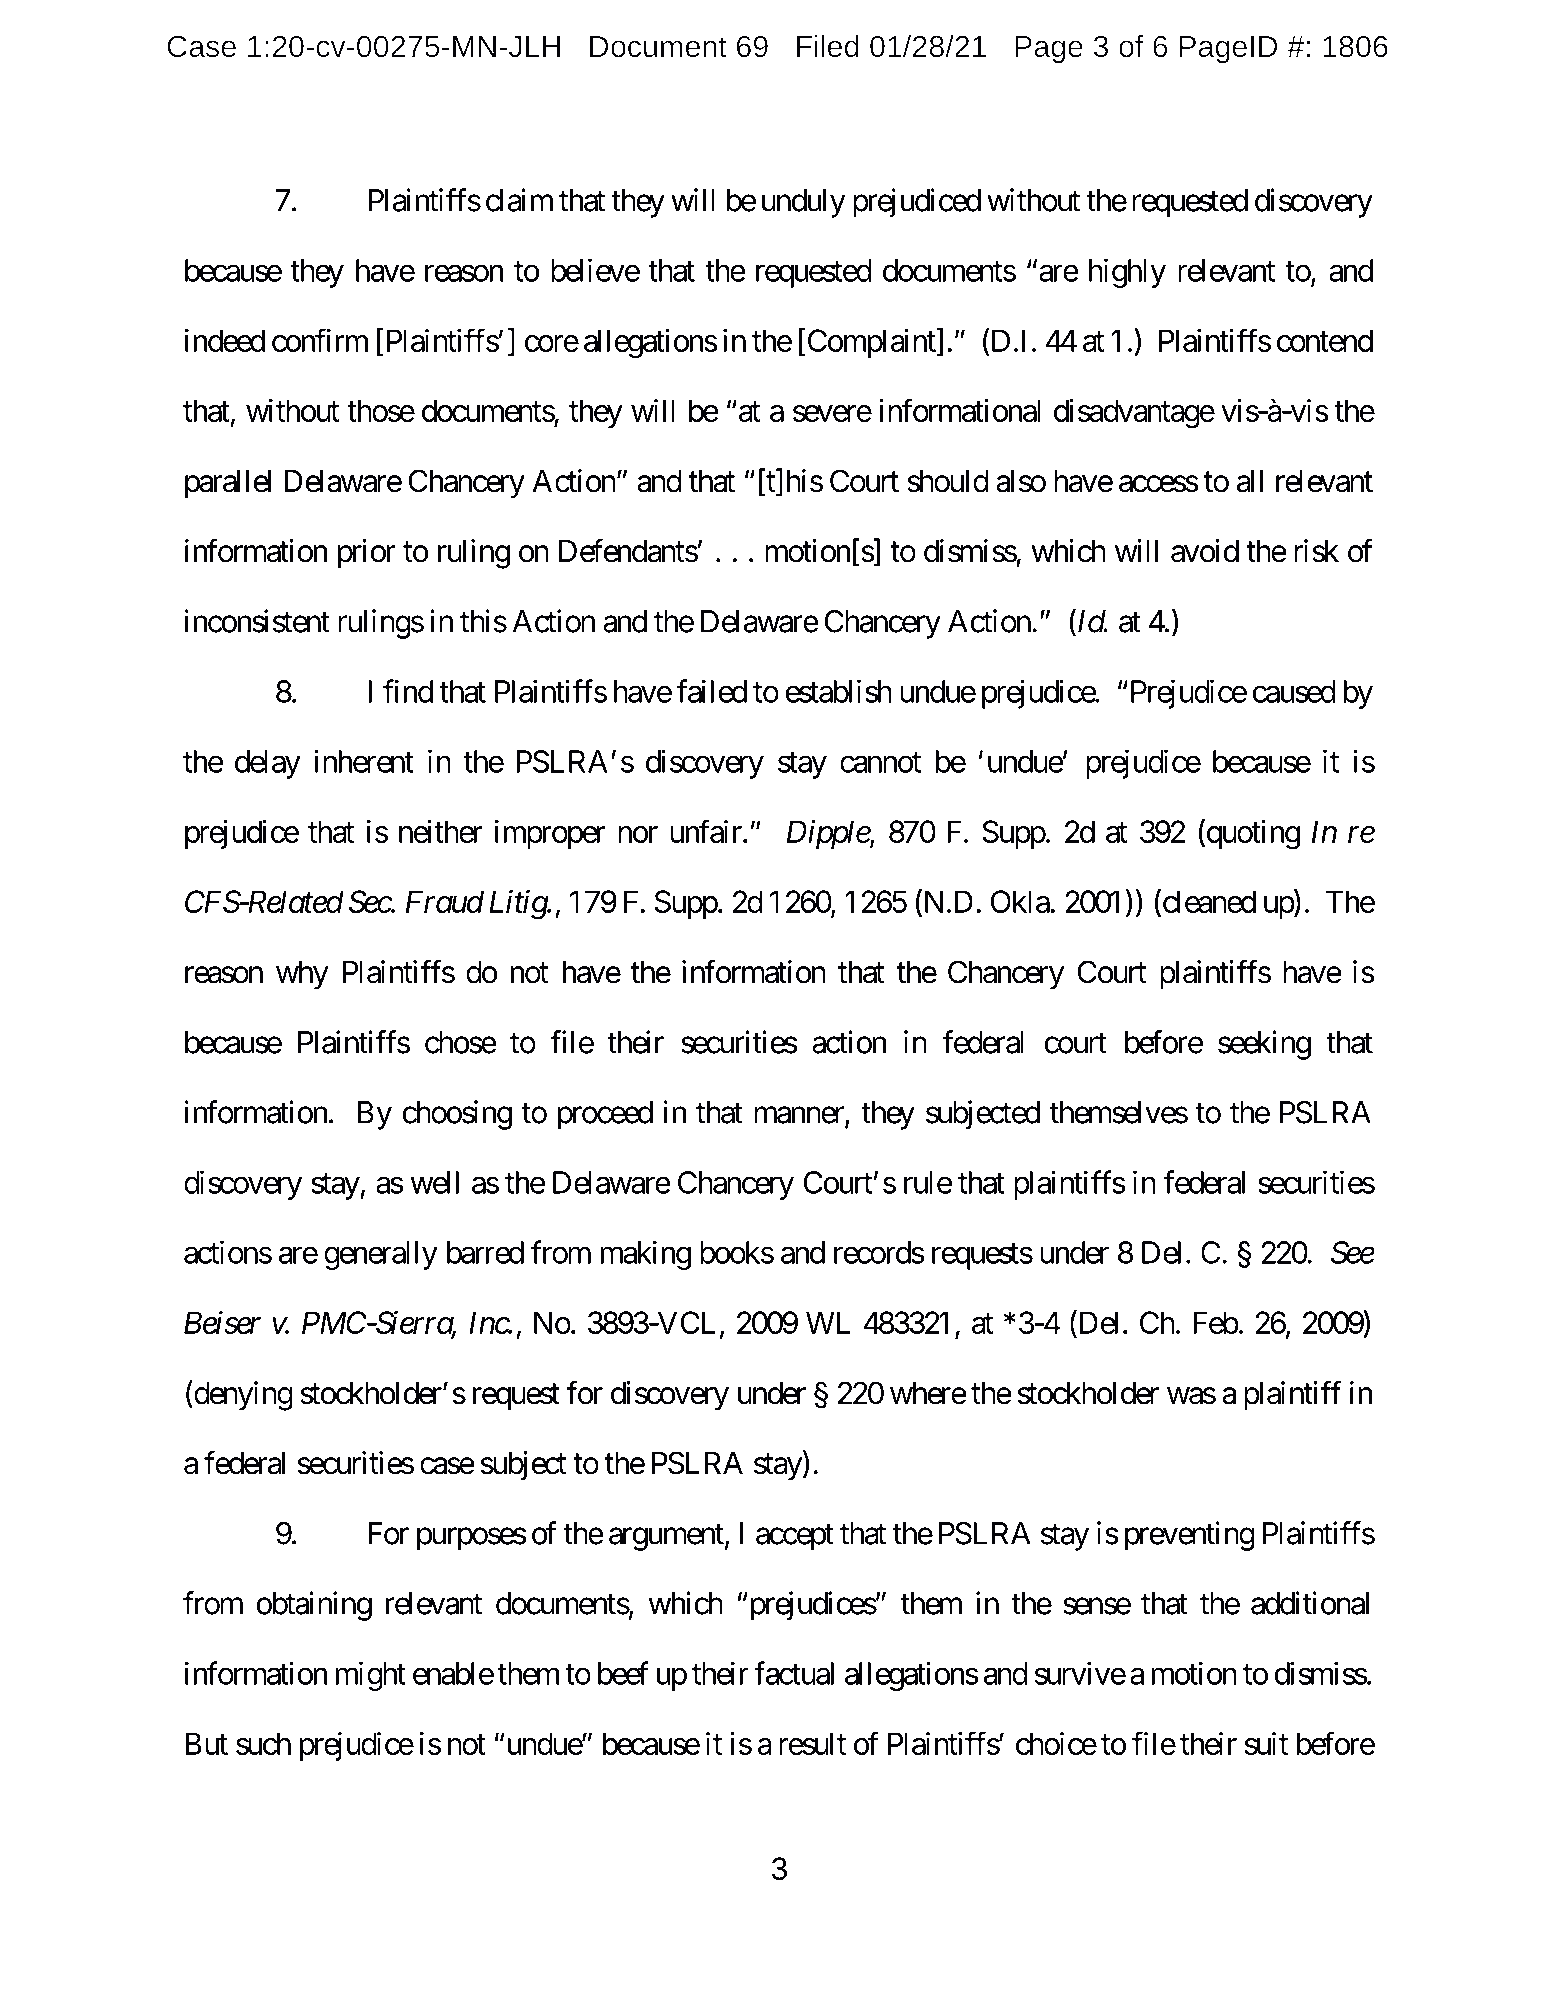 This document has height=2013, width=1555. I want to click on cleaned, so click(1208, 903).
